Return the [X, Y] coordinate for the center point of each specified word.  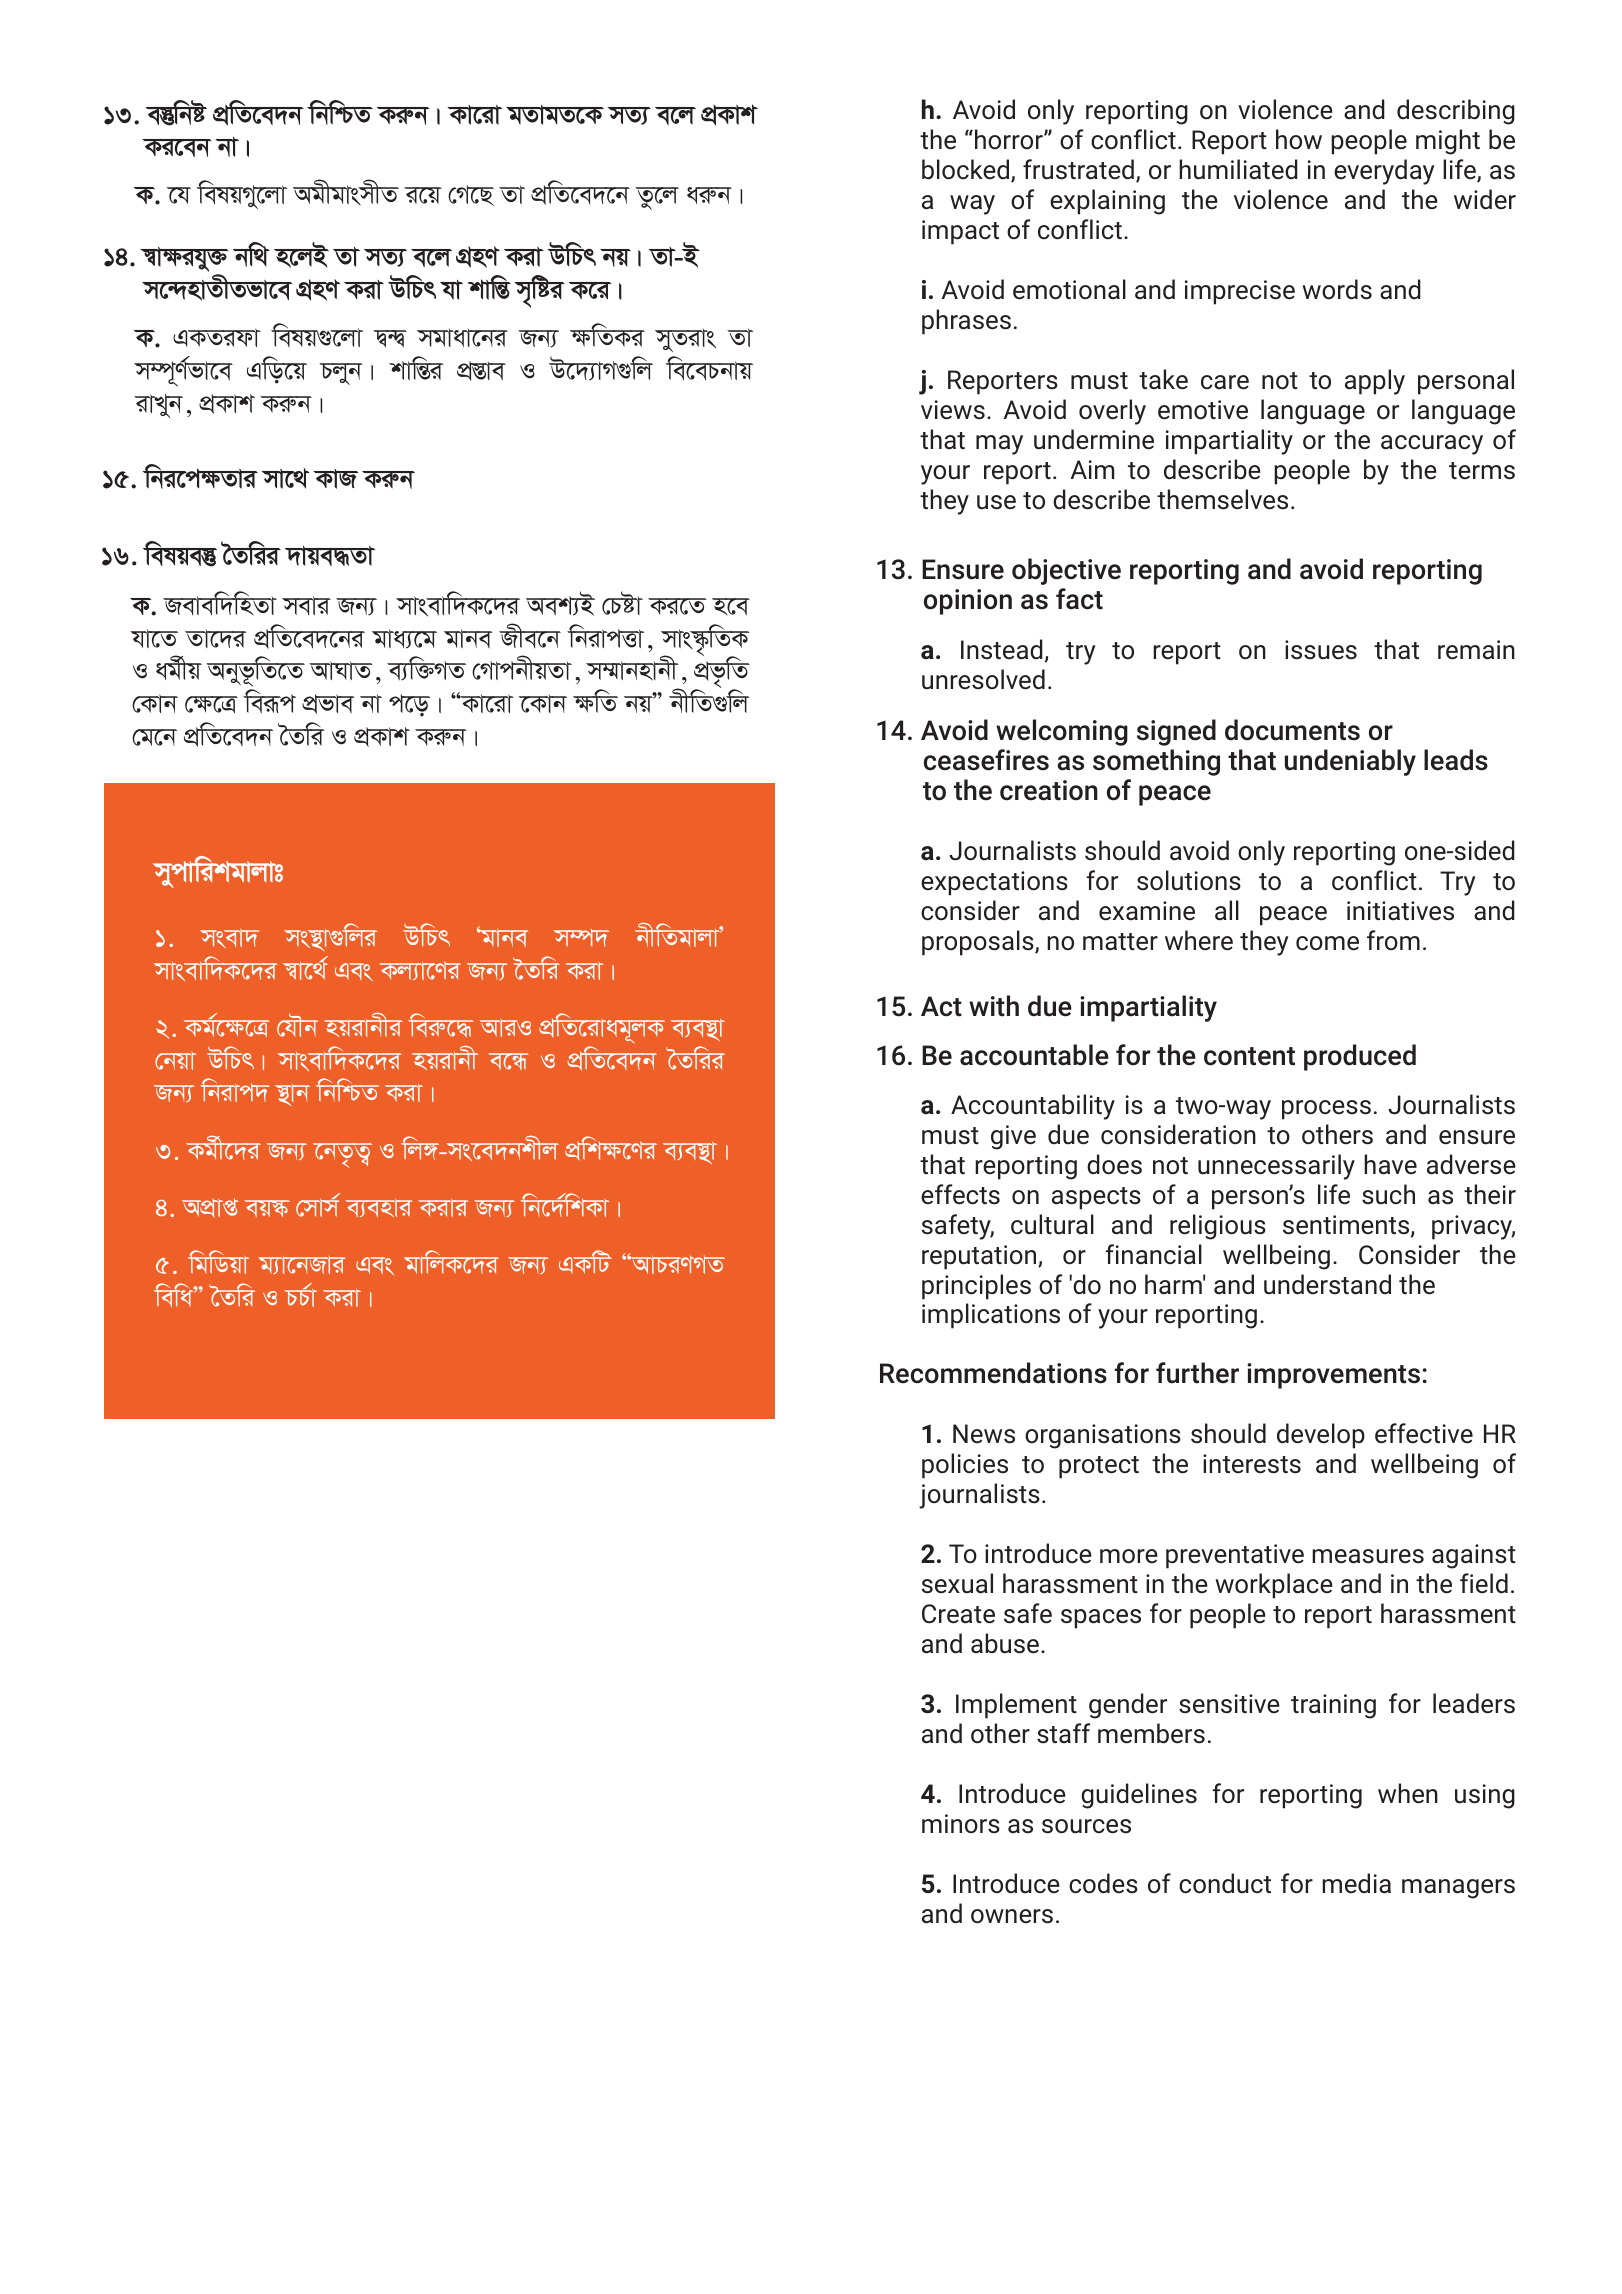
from [1393, 940]
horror [1010, 139]
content [1249, 1056]
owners [1012, 1916]
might [1448, 142]
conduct [1225, 1883]
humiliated [1238, 169]
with [994, 1006]
